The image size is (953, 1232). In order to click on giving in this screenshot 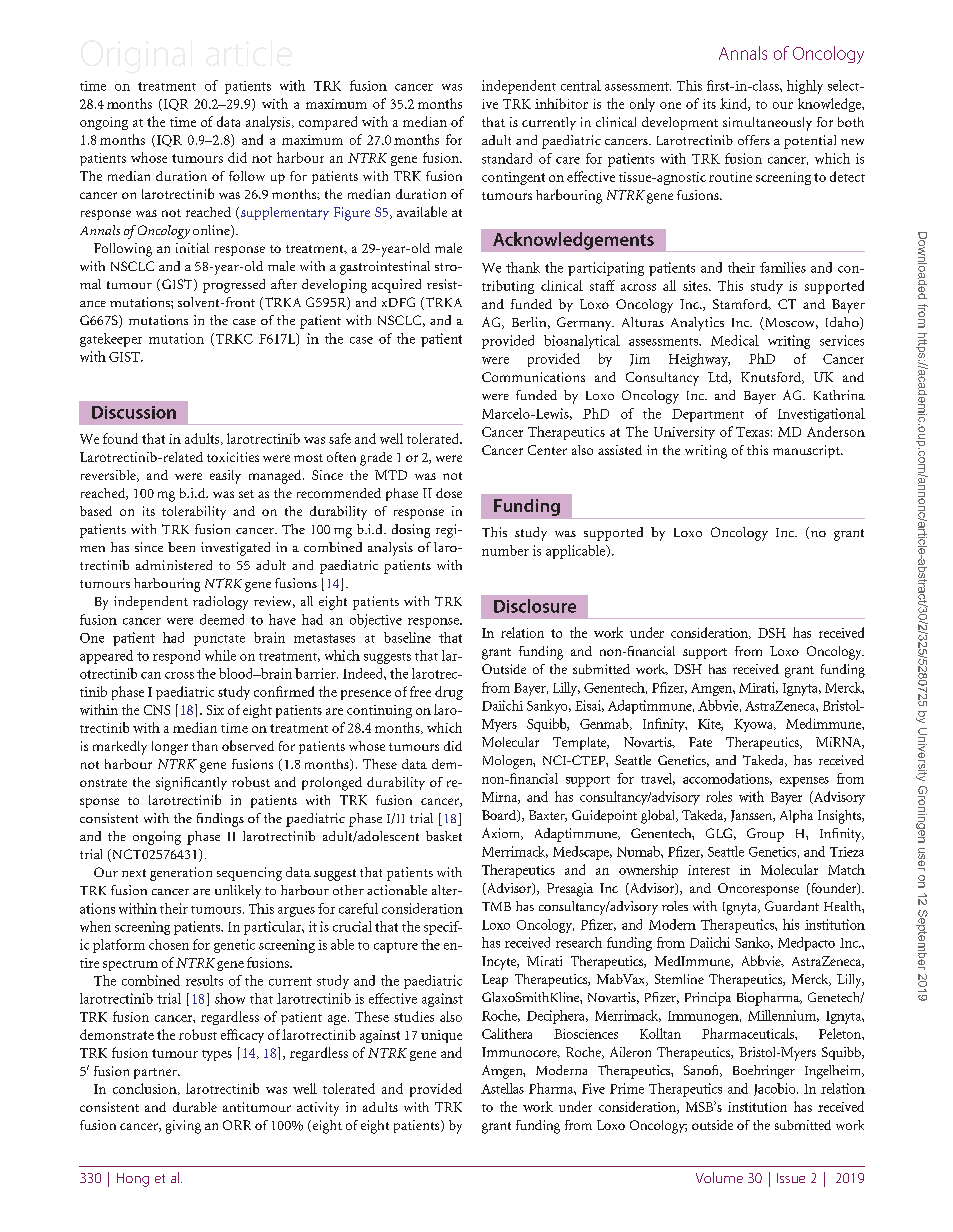, I will do `click(183, 1127)`.
